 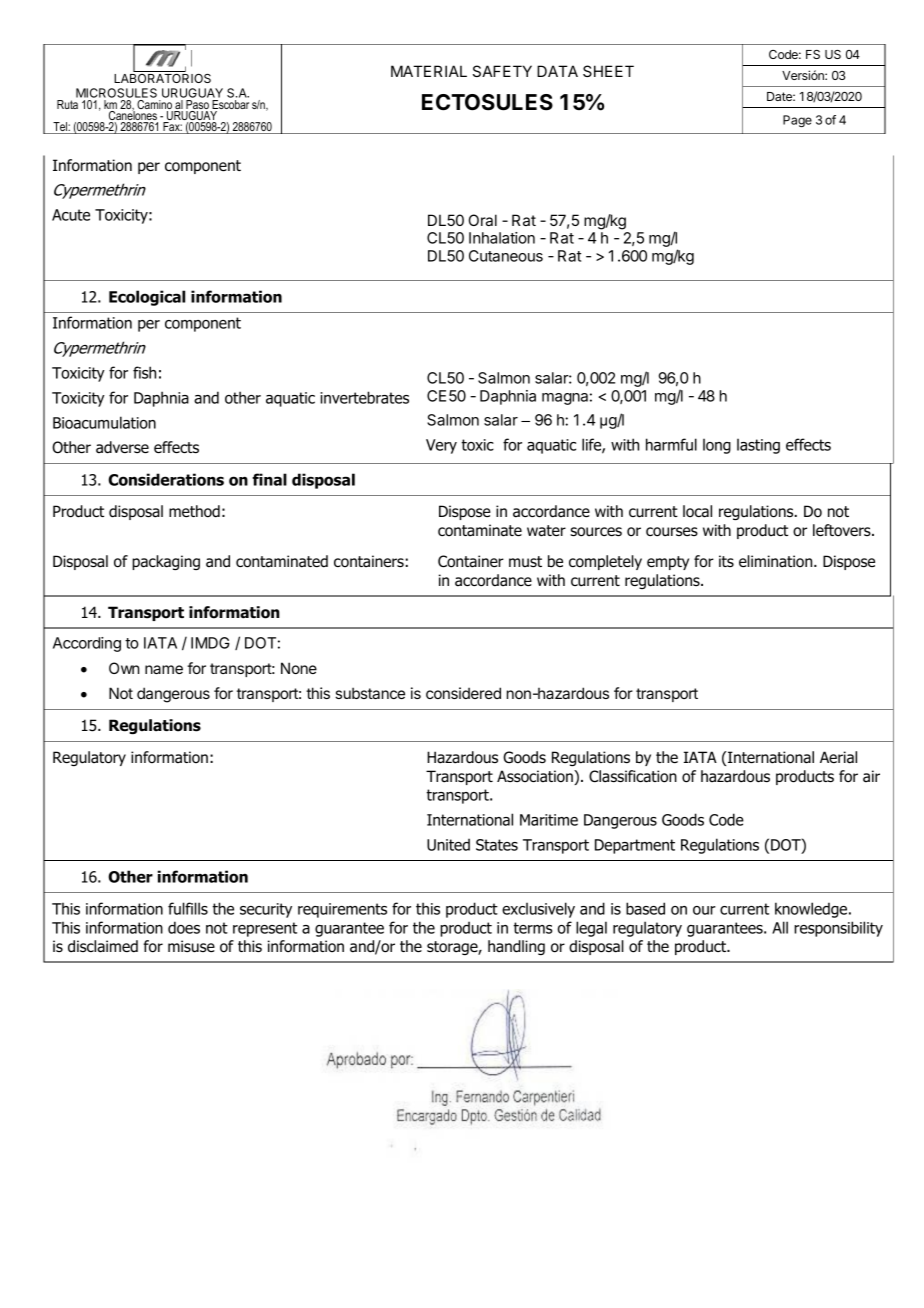 What do you see at coordinates (502, 71) in the screenshot?
I see `SAFETY` at bounding box center [502, 71].
